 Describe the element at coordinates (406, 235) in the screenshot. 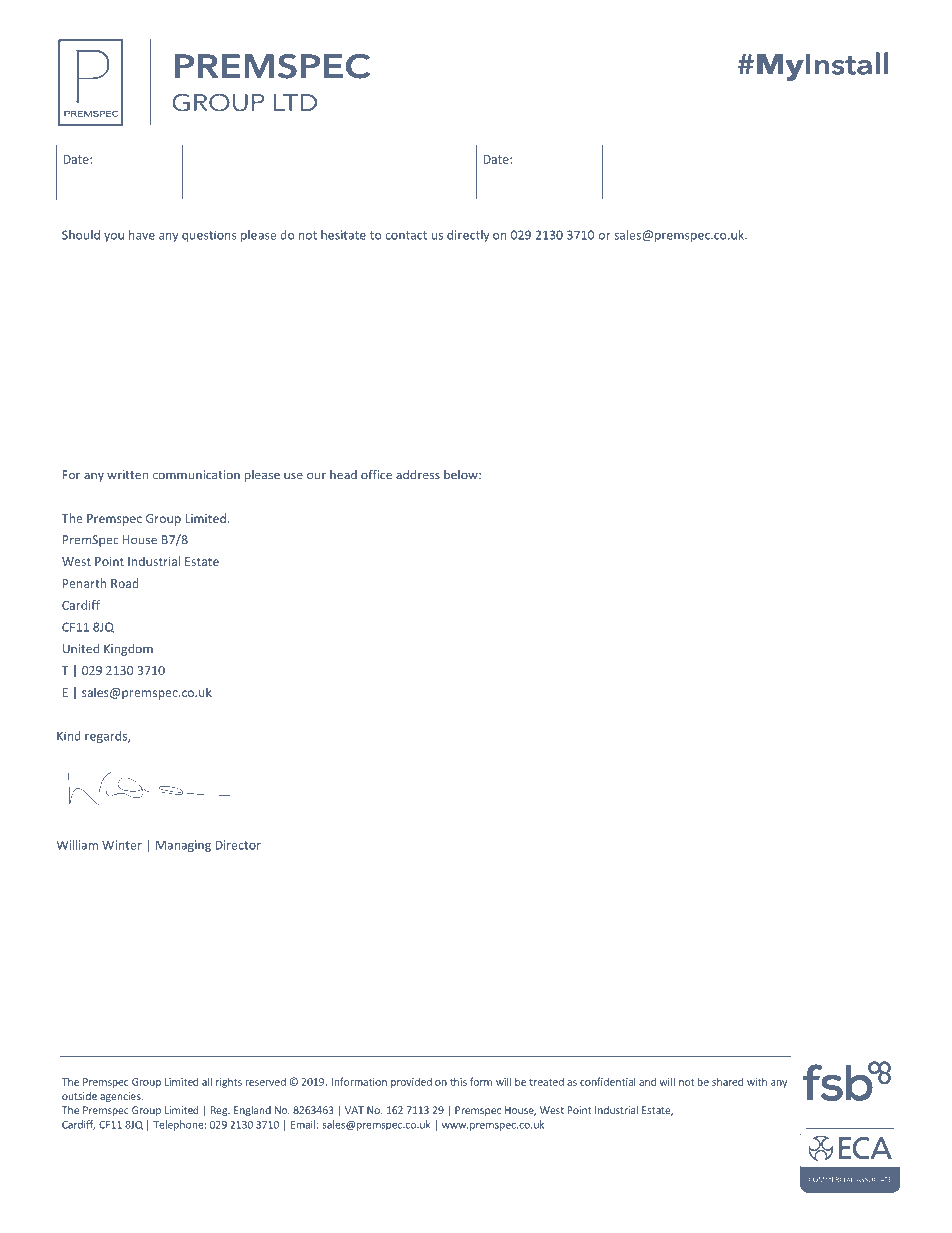

I see `contact` at that location.
